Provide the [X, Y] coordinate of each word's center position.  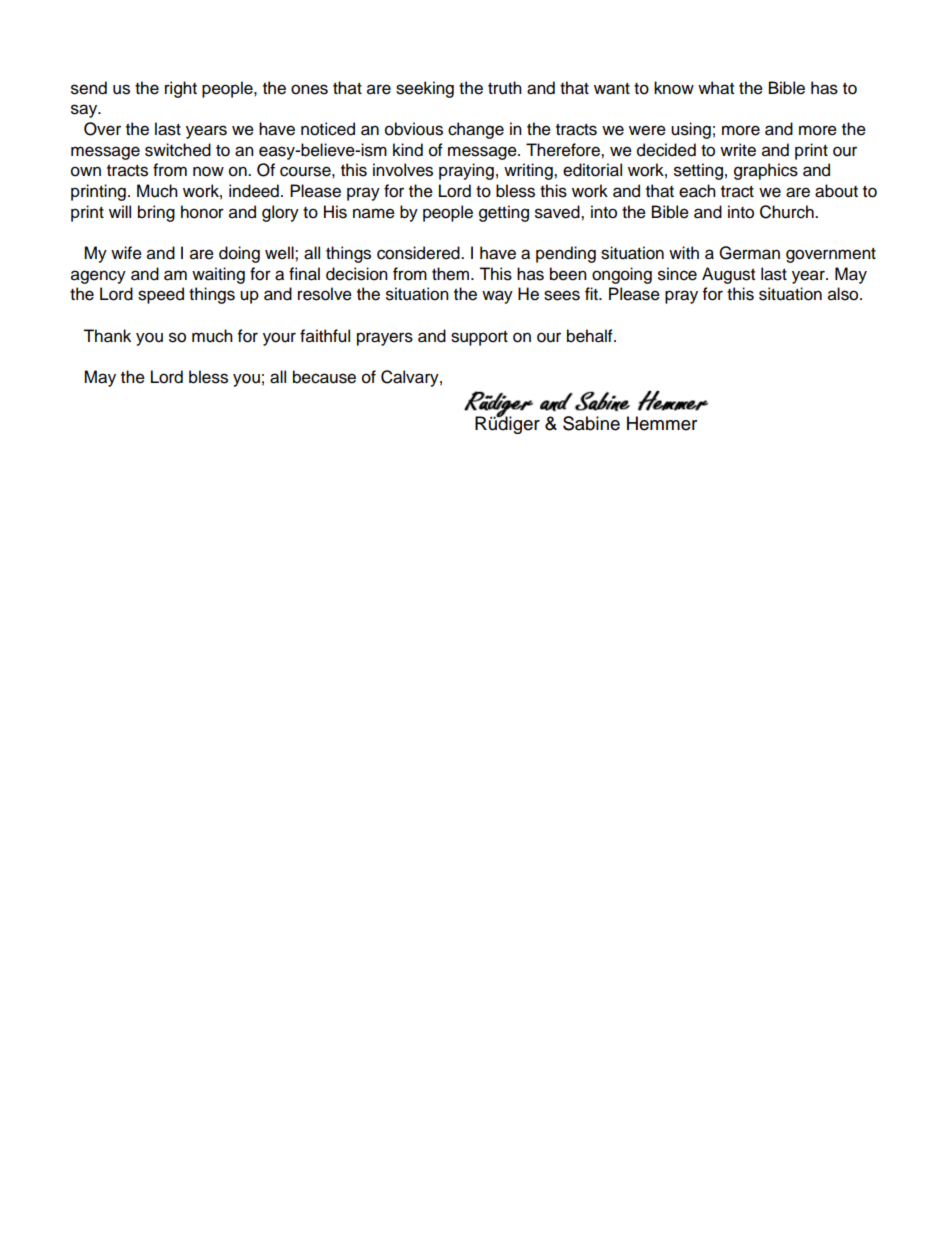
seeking [425, 89]
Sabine [591, 423]
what [716, 88]
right [181, 89]
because [324, 377]
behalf [591, 336]
